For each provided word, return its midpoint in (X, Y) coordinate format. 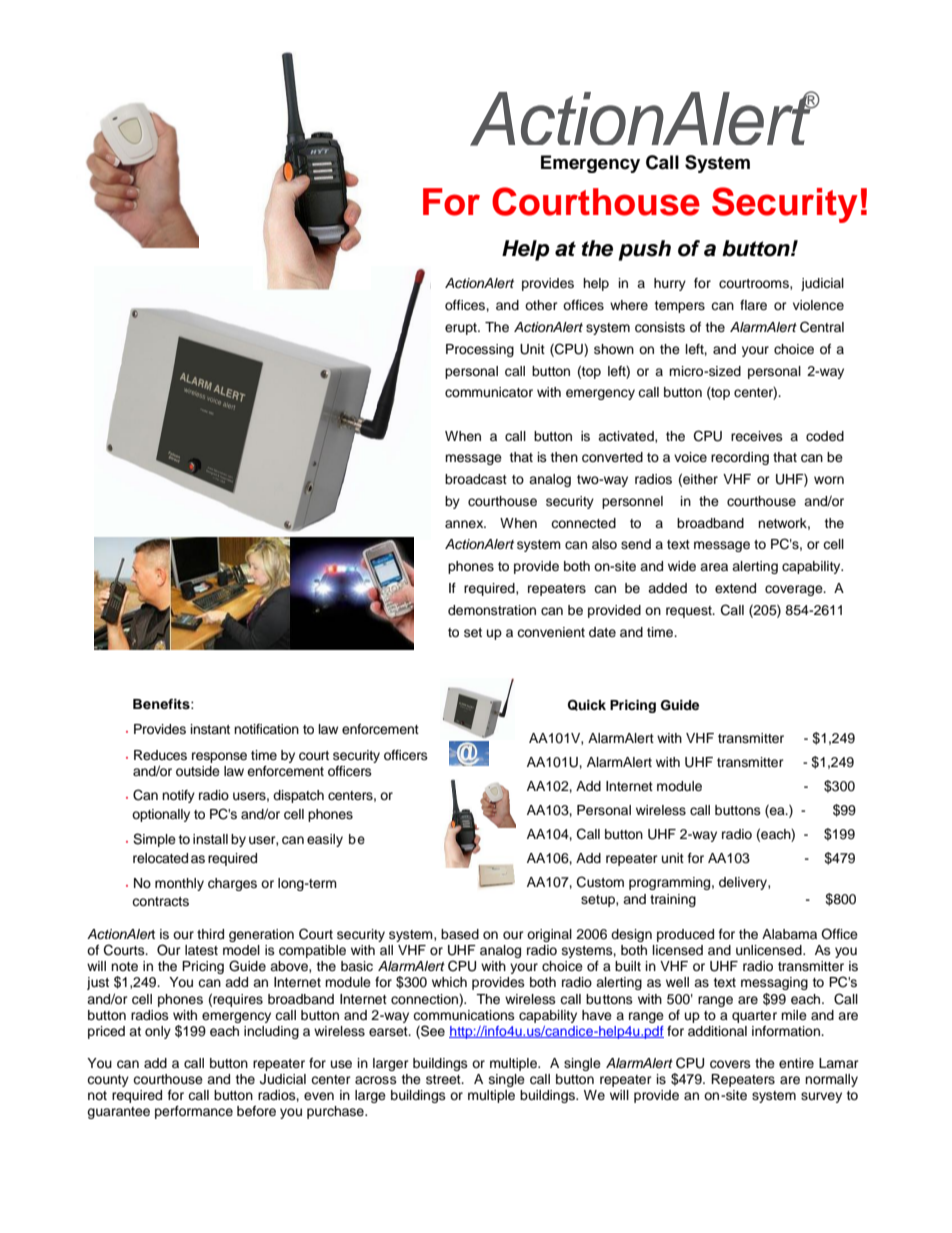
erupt (462, 329)
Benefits (162, 704)
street (444, 1079)
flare (753, 305)
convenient (551, 632)
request (690, 612)
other (541, 305)
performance (194, 1112)
